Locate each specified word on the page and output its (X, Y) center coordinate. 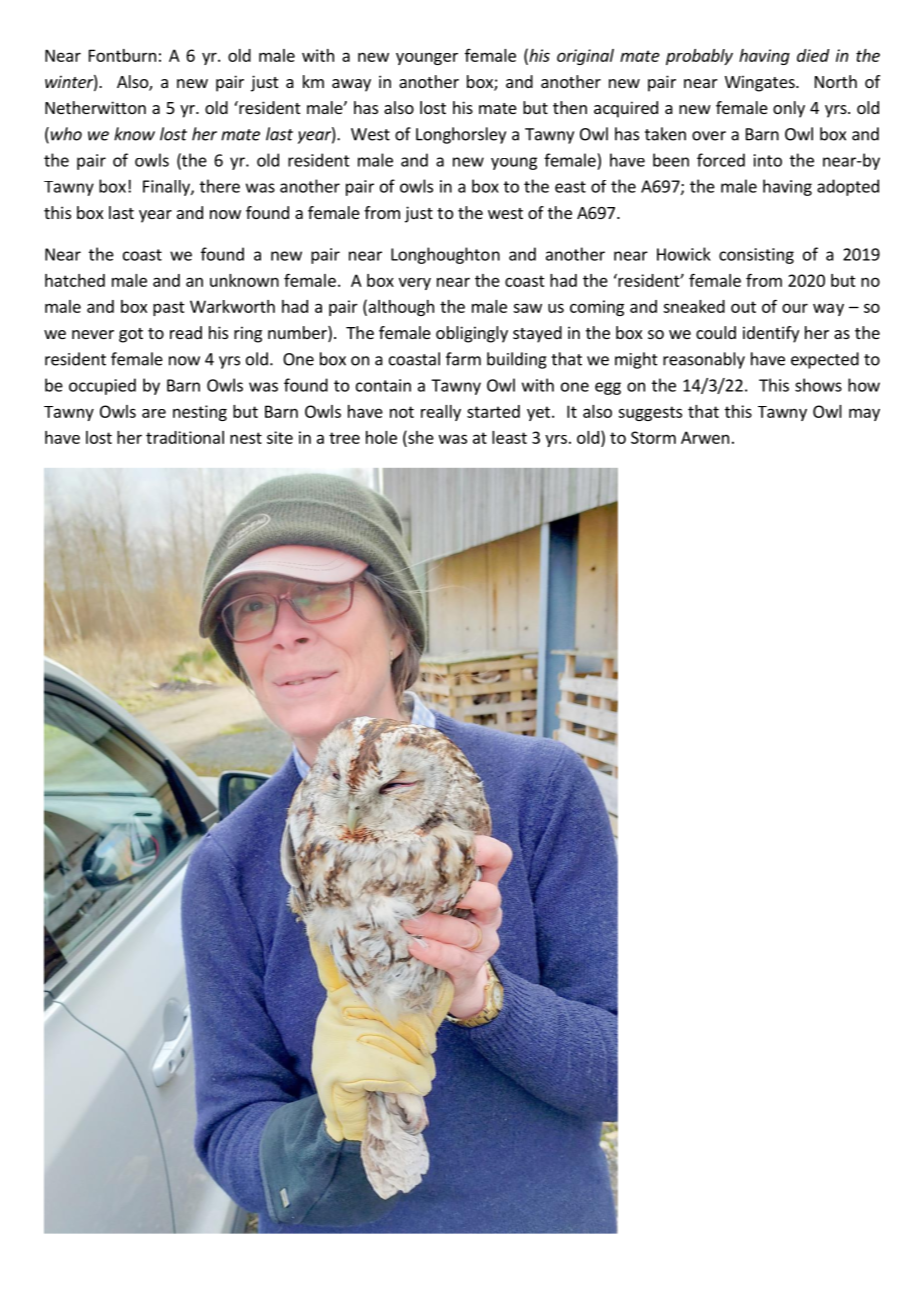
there (220, 186)
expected (825, 360)
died (813, 55)
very (415, 283)
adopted (848, 187)
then (570, 107)
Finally (167, 188)
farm (463, 359)
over (709, 136)
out (743, 307)
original (585, 57)
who (65, 135)
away (351, 85)
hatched (75, 280)
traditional (185, 437)
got (131, 335)
